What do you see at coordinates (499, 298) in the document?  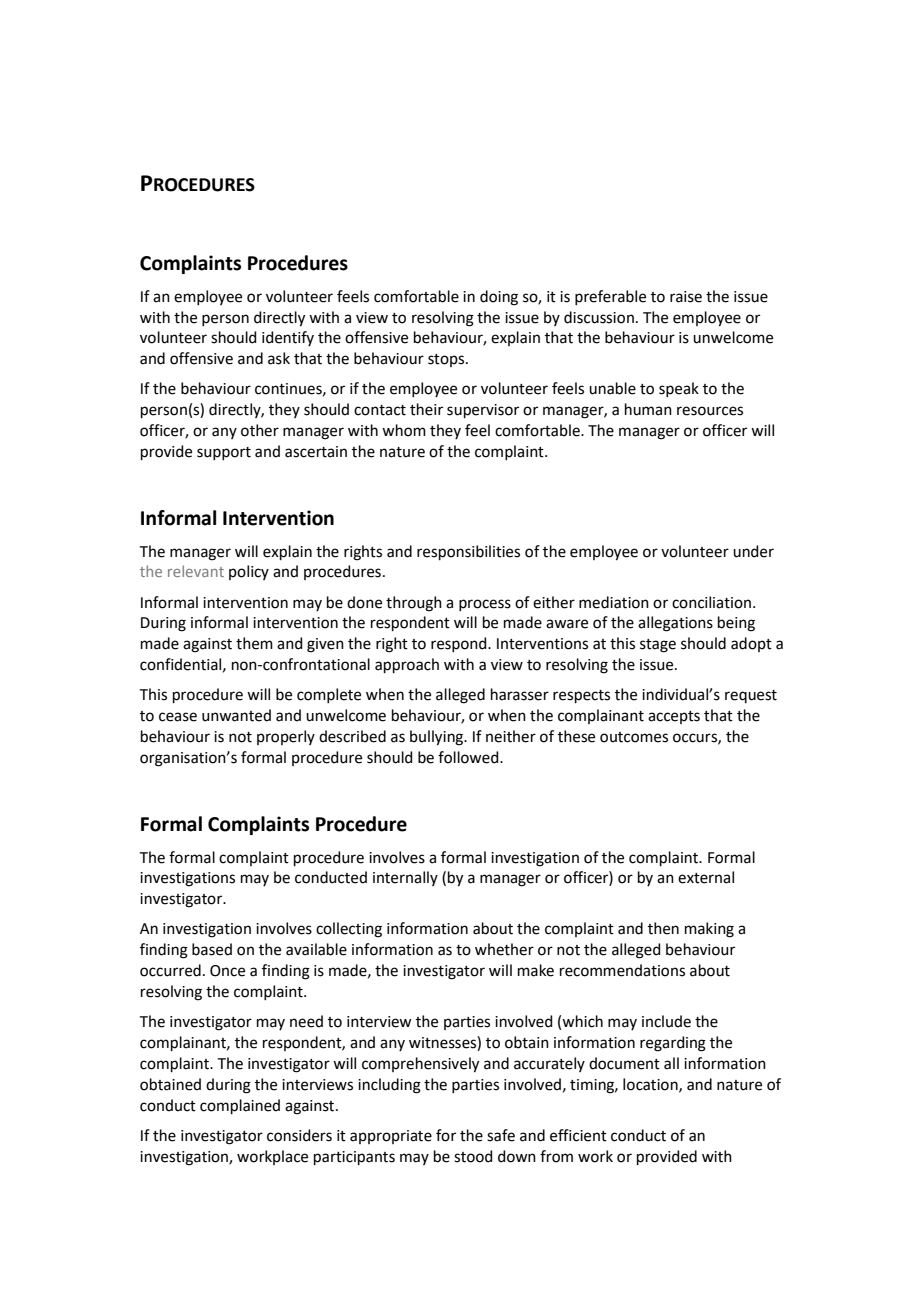 I see `doing` at bounding box center [499, 298].
